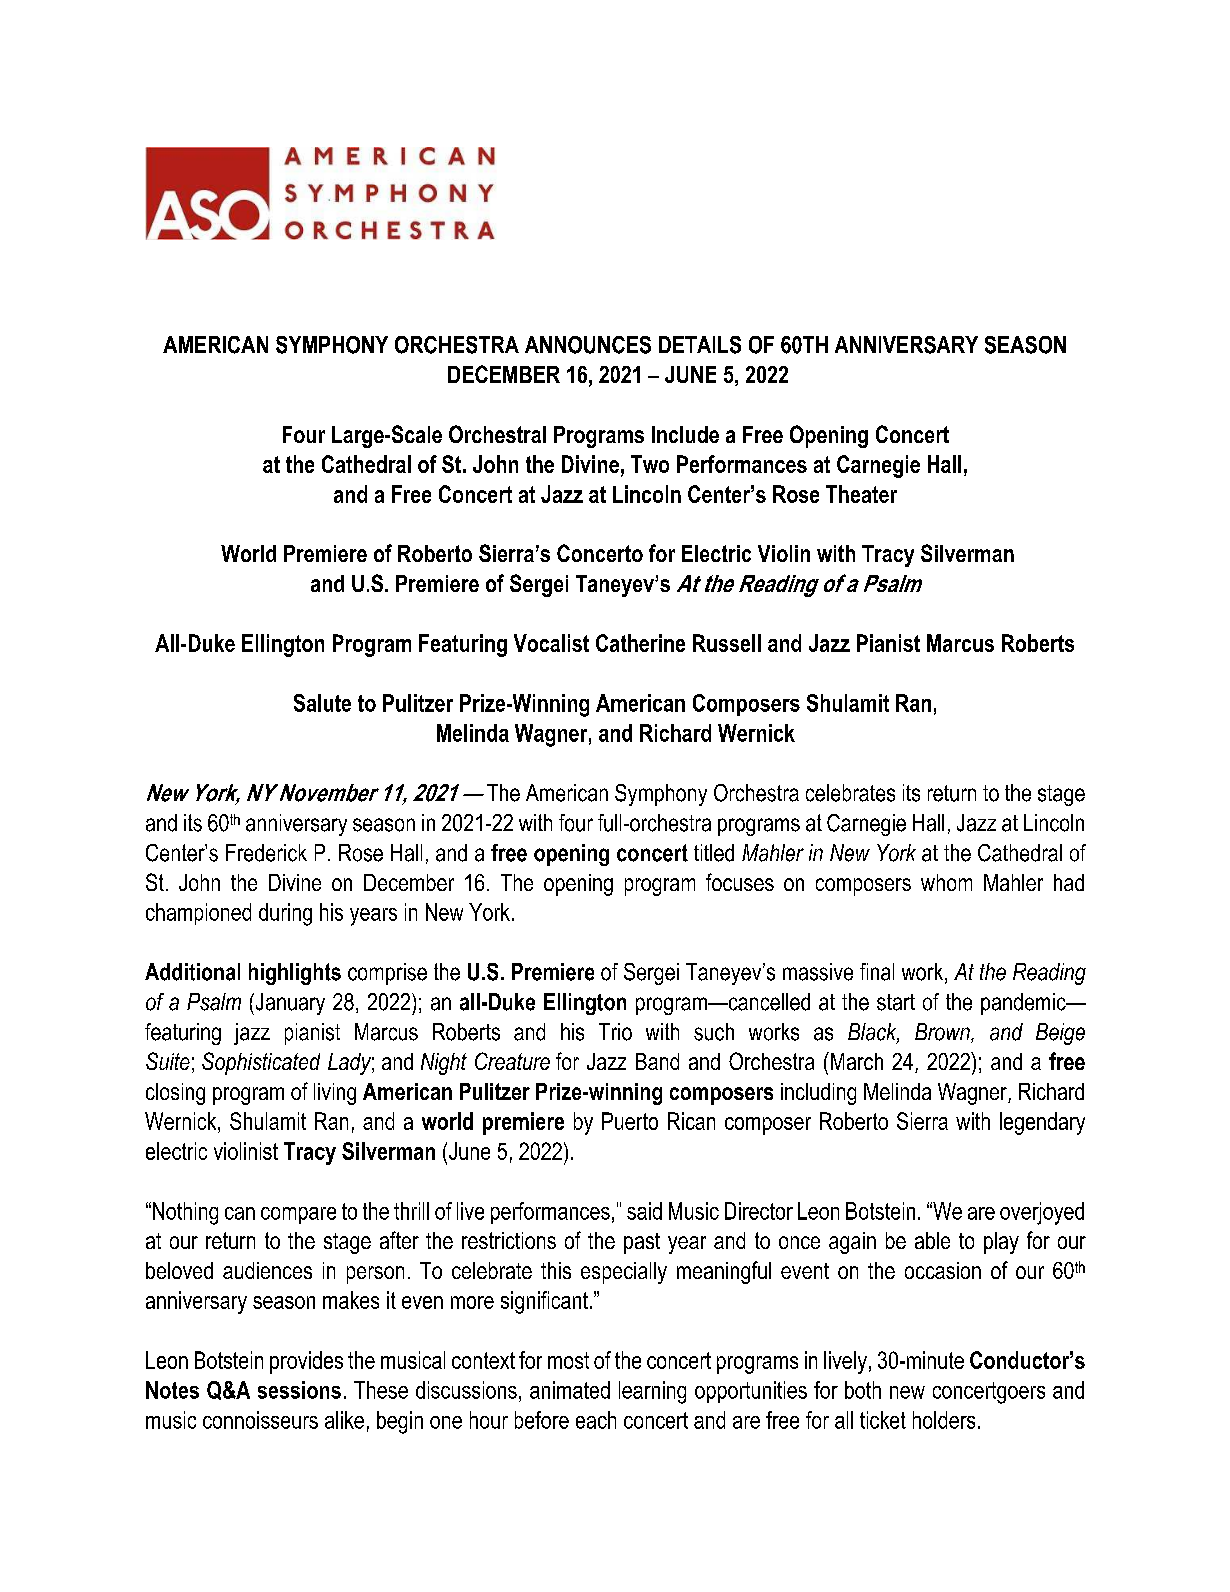 This document has height=1592, width=1230. I want to click on Theater, so click(861, 494).
